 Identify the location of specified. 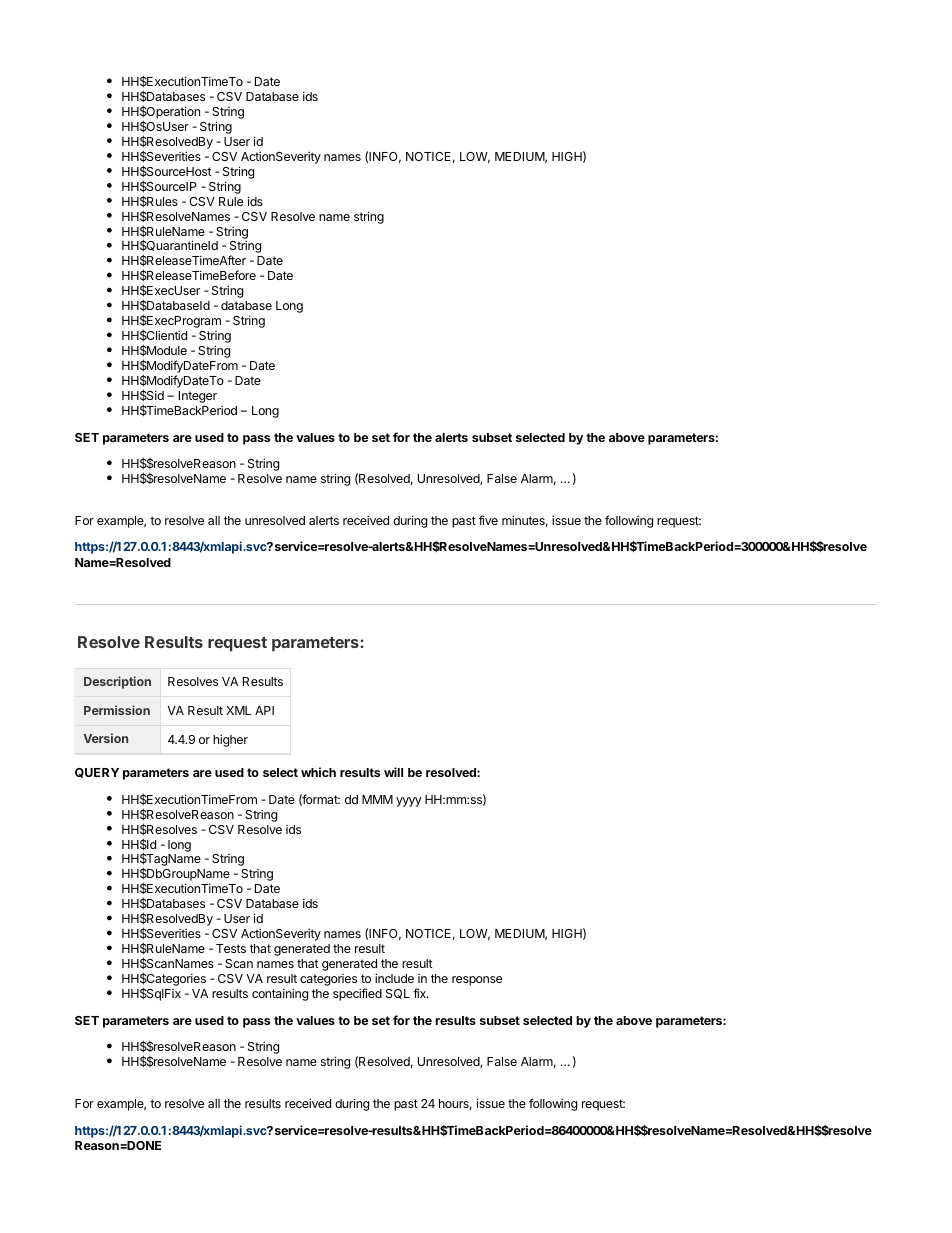
(357, 994).
